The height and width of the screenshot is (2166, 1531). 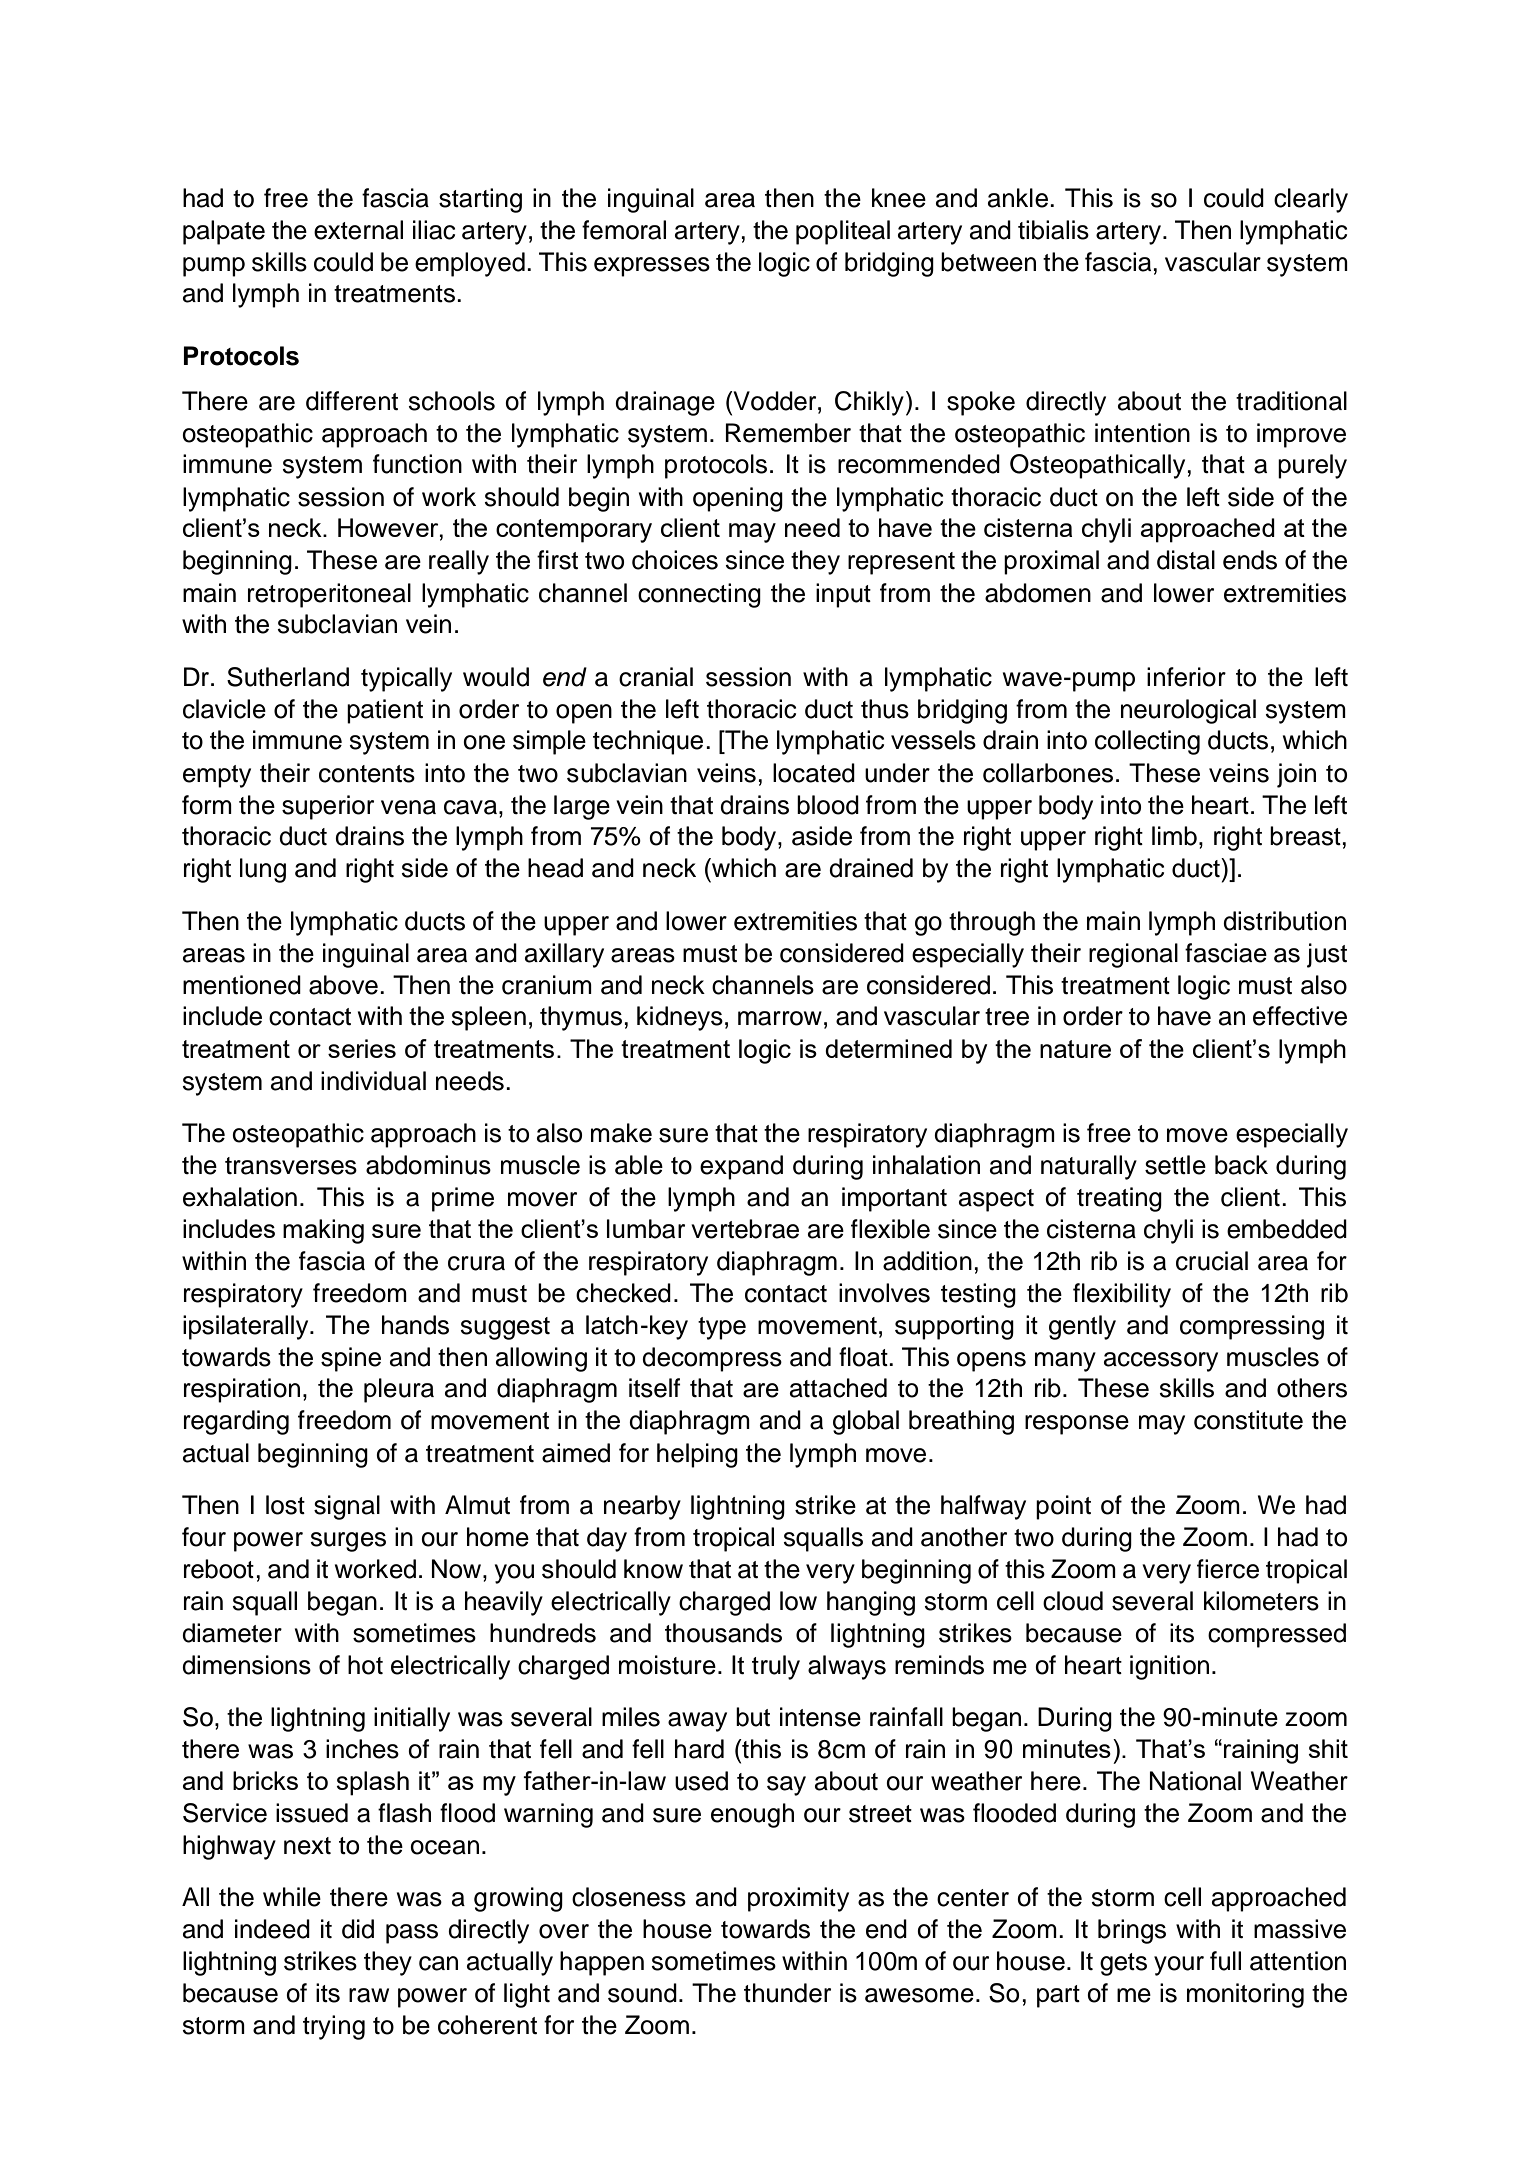 What do you see at coordinates (712, 1359) in the screenshot?
I see `decompress` at bounding box center [712, 1359].
